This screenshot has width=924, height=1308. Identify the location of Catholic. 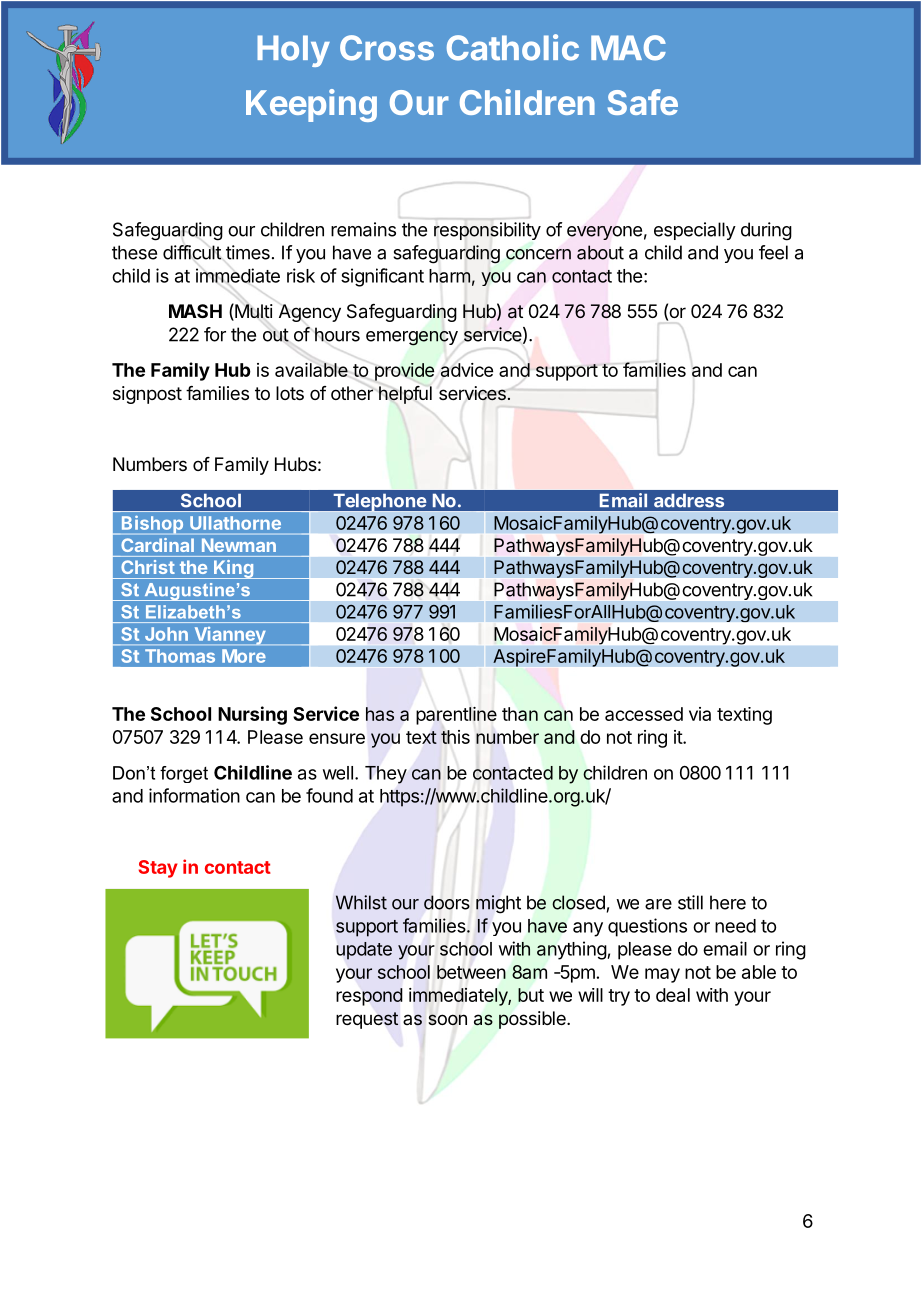
(513, 47).
